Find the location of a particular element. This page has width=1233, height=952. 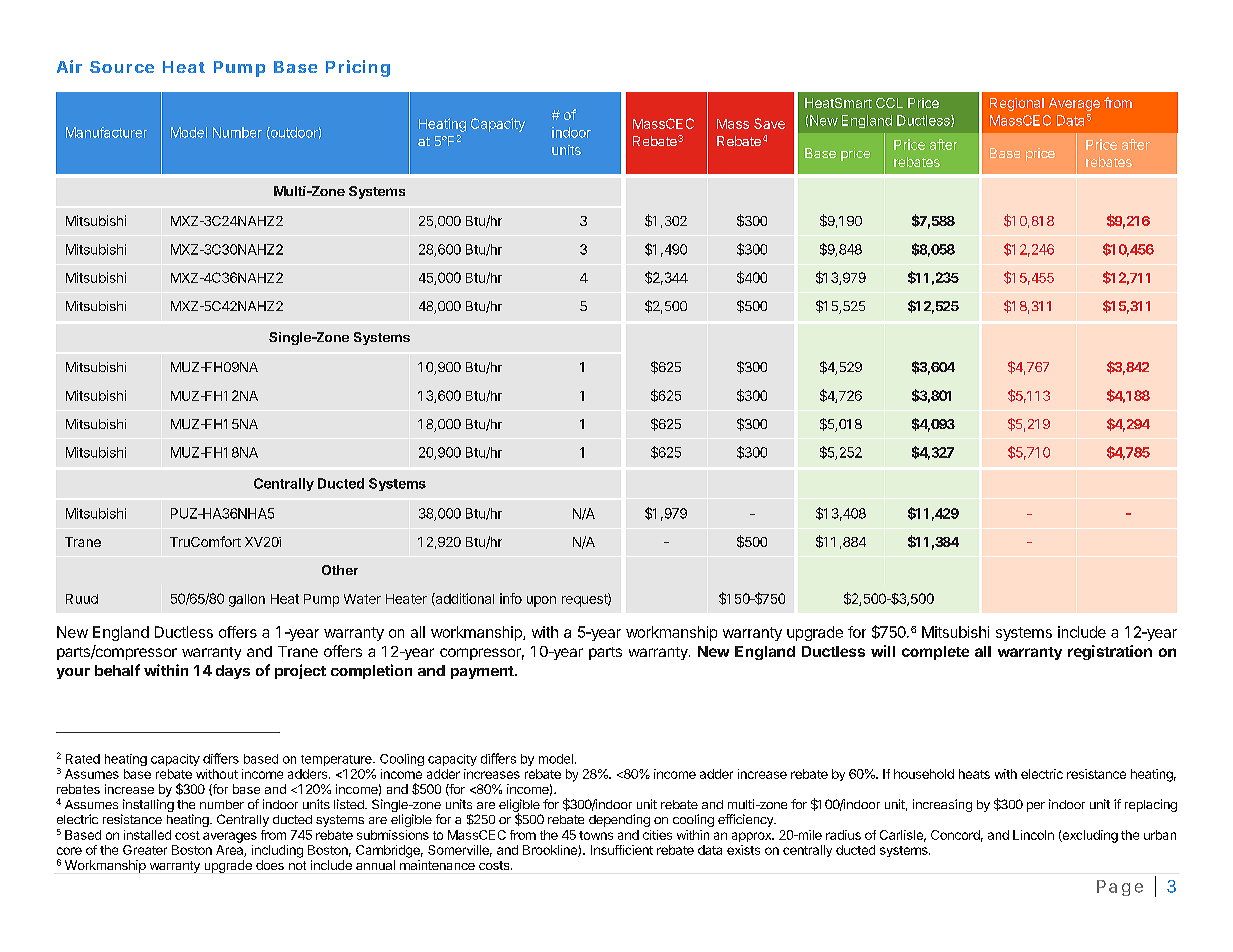

upon is located at coordinates (541, 601).
